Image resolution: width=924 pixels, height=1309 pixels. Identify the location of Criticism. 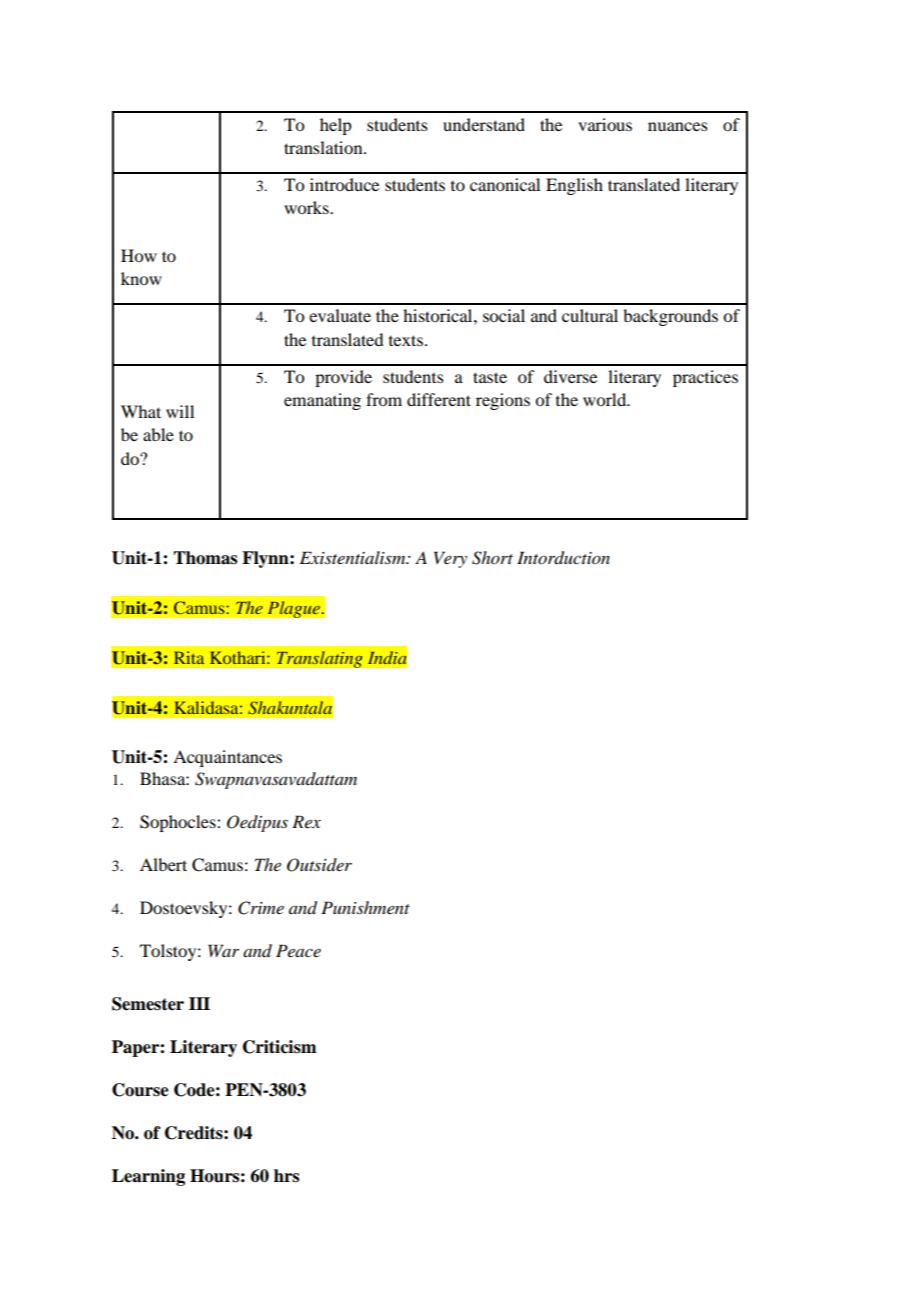
(279, 1047).
